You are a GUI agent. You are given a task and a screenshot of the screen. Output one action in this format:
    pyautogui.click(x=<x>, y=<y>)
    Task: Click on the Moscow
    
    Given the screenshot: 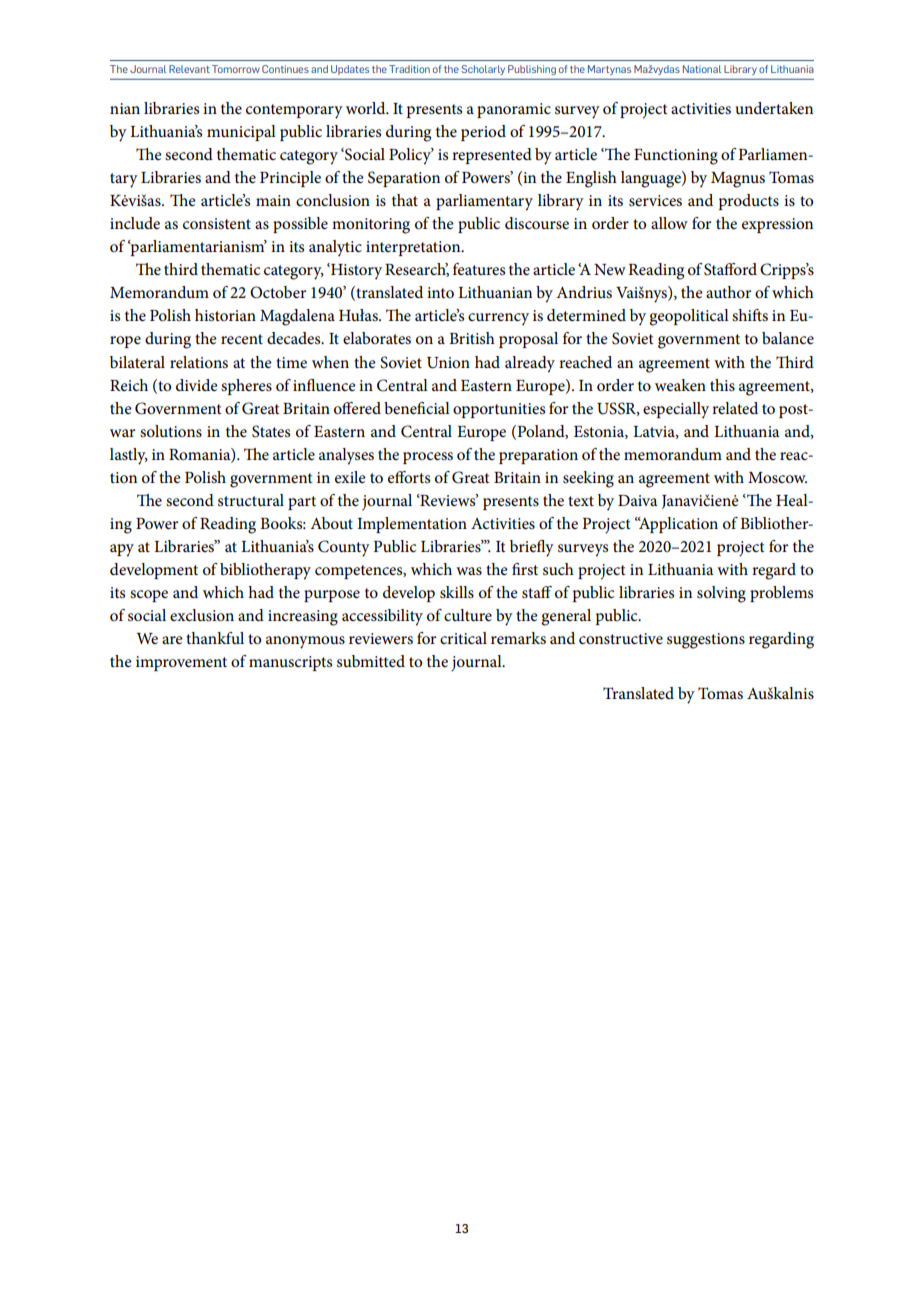 What is the action you would take?
    pyautogui.click(x=777, y=477)
